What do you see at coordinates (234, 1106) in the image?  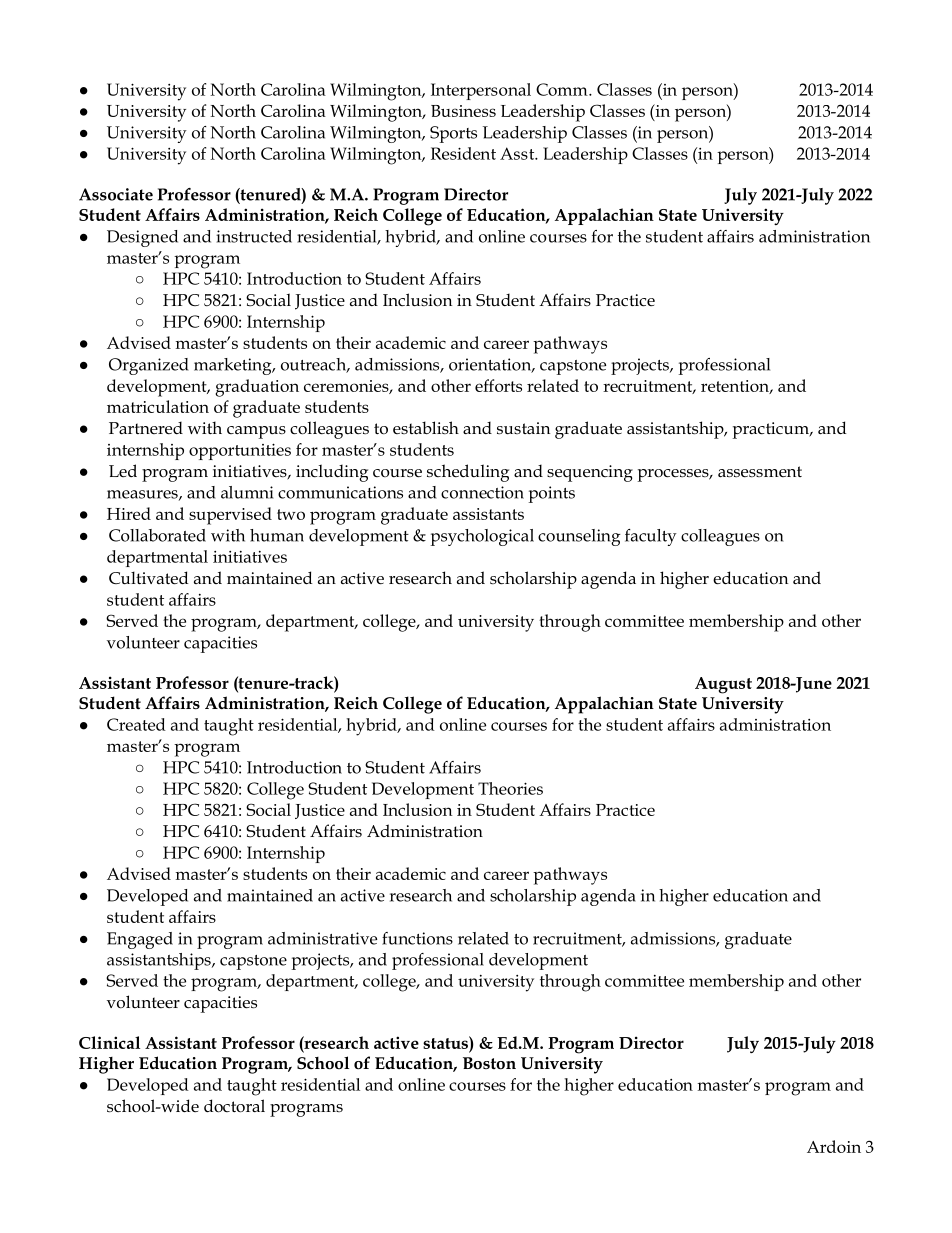 I see `doctoral` at bounding box center [234, 1106].
